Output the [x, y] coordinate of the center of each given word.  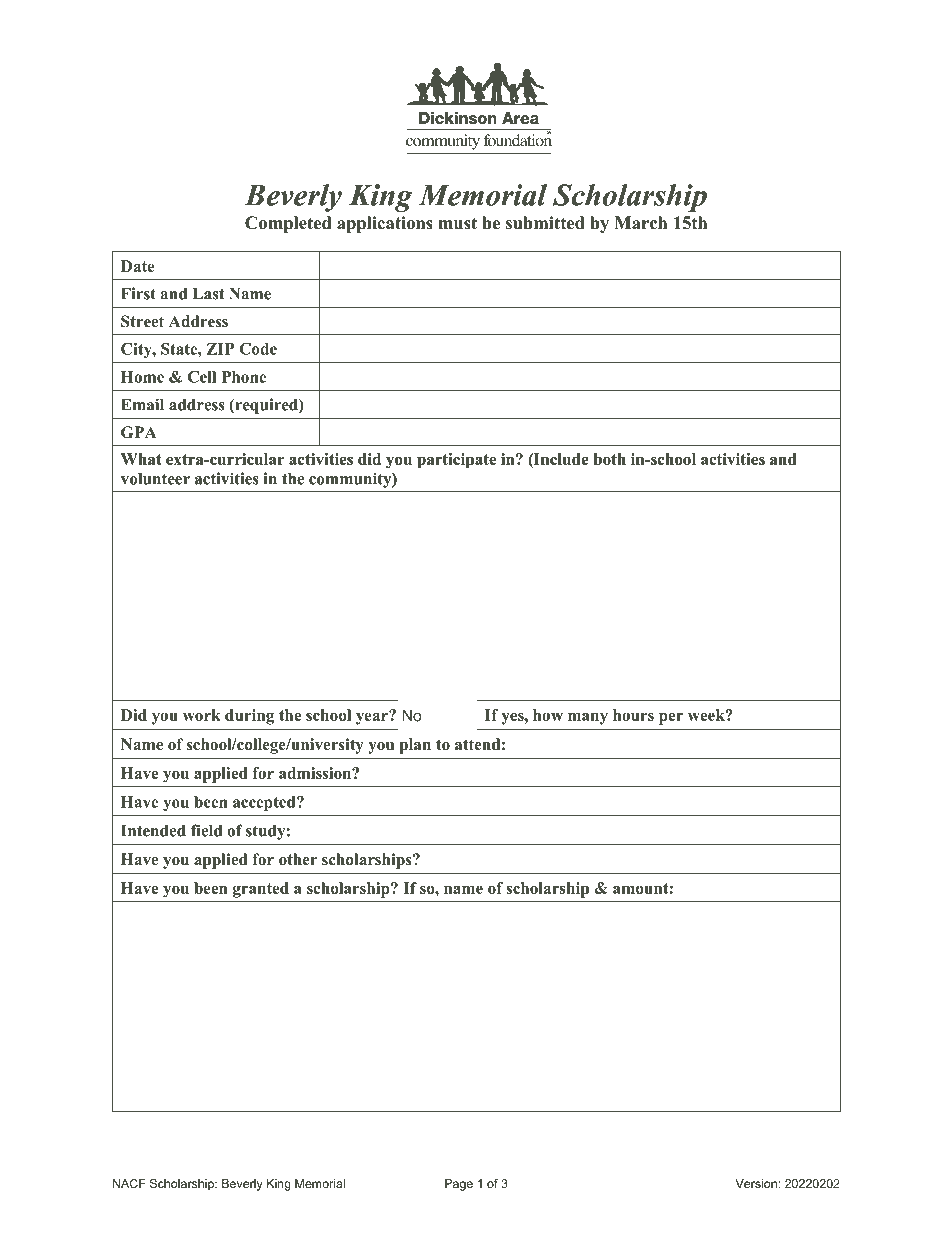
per [671, 718]
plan [415, 746]
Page [459, 1185]
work [202, 715]
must [457, 223]
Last [208, 294]
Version [756, 1183]
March [640, 223]
